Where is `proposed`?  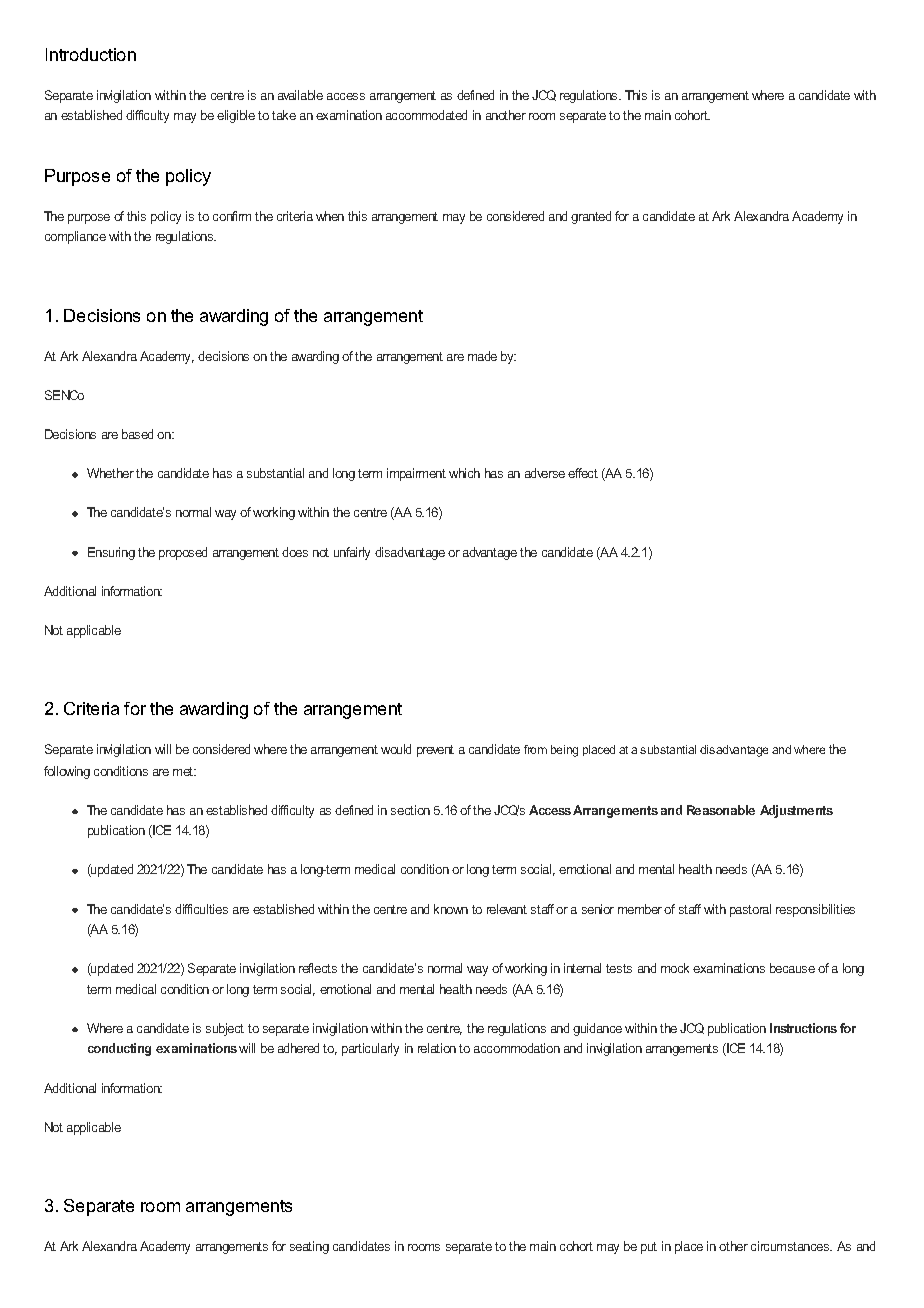
proposed is located at coordinates (183, 553).
